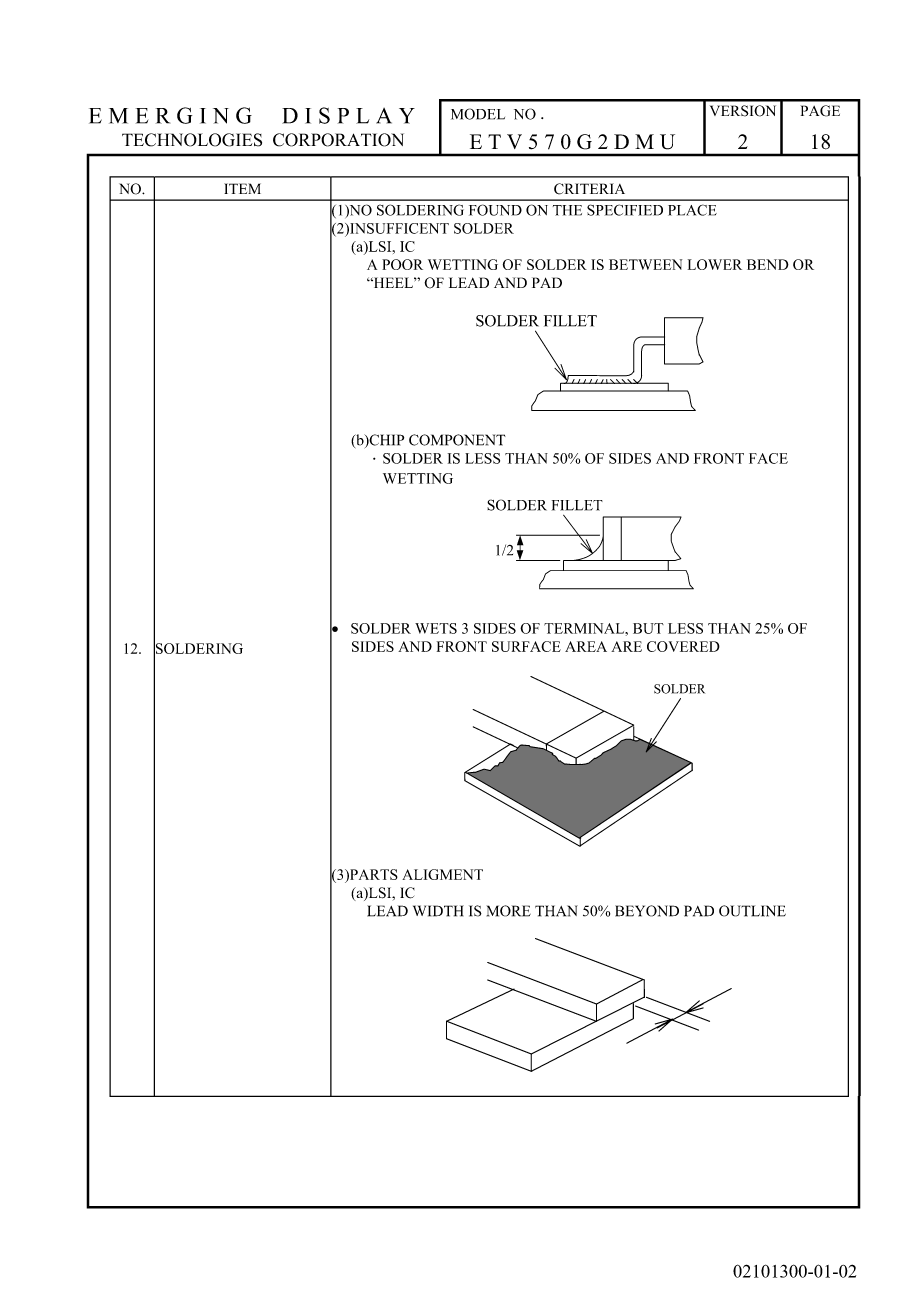 The height and width of the document is (1308, 924). I want to click on BEND, so click(768, 264).
